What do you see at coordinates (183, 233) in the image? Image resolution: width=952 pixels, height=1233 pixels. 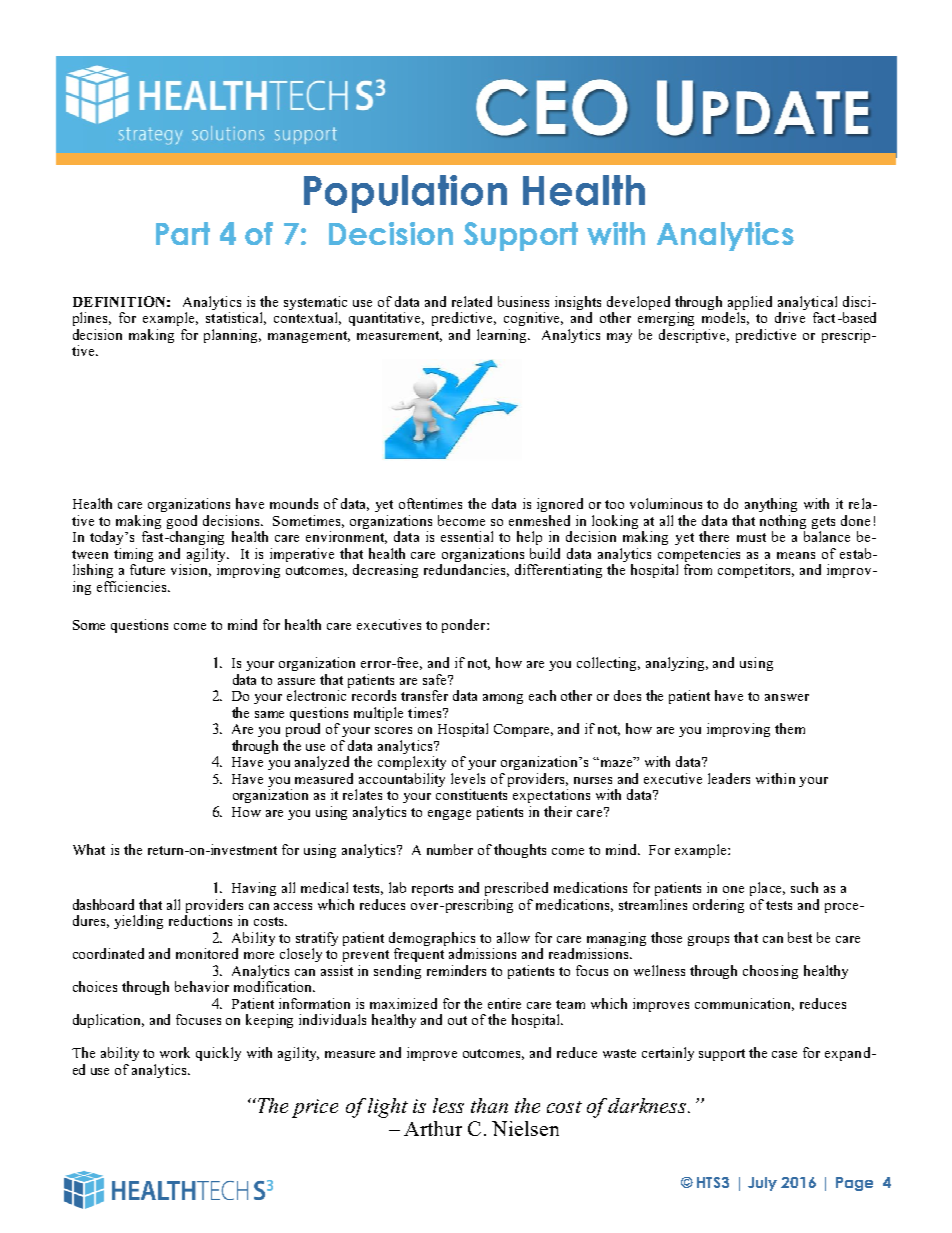 I see `Part` at bounding box center [183, 233].
